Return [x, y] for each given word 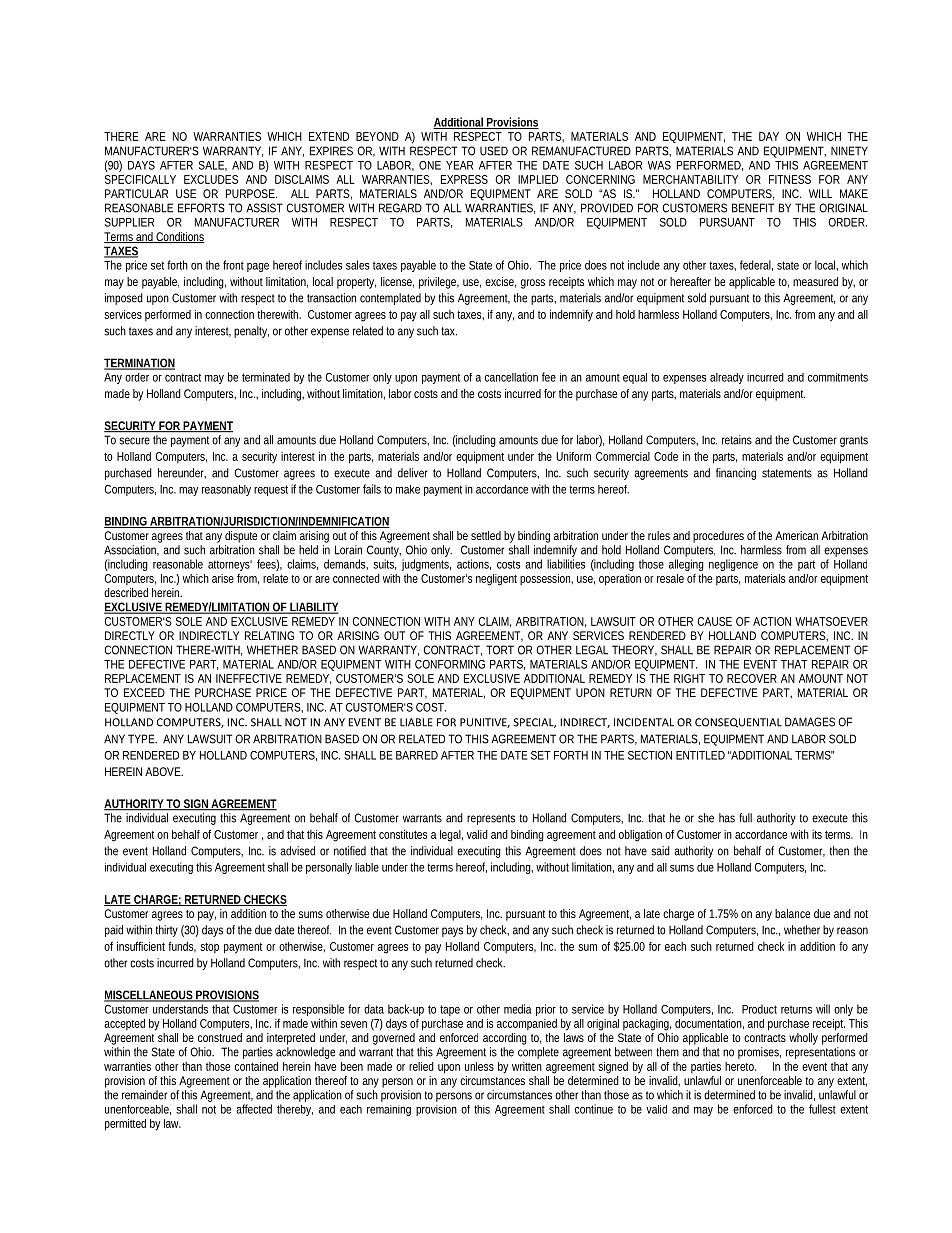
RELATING [269, 635]
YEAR [459, 165]
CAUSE [714, 621]
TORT [500, 650]
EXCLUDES [211, 179]
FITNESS [790, 179]
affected [254, 1109]
